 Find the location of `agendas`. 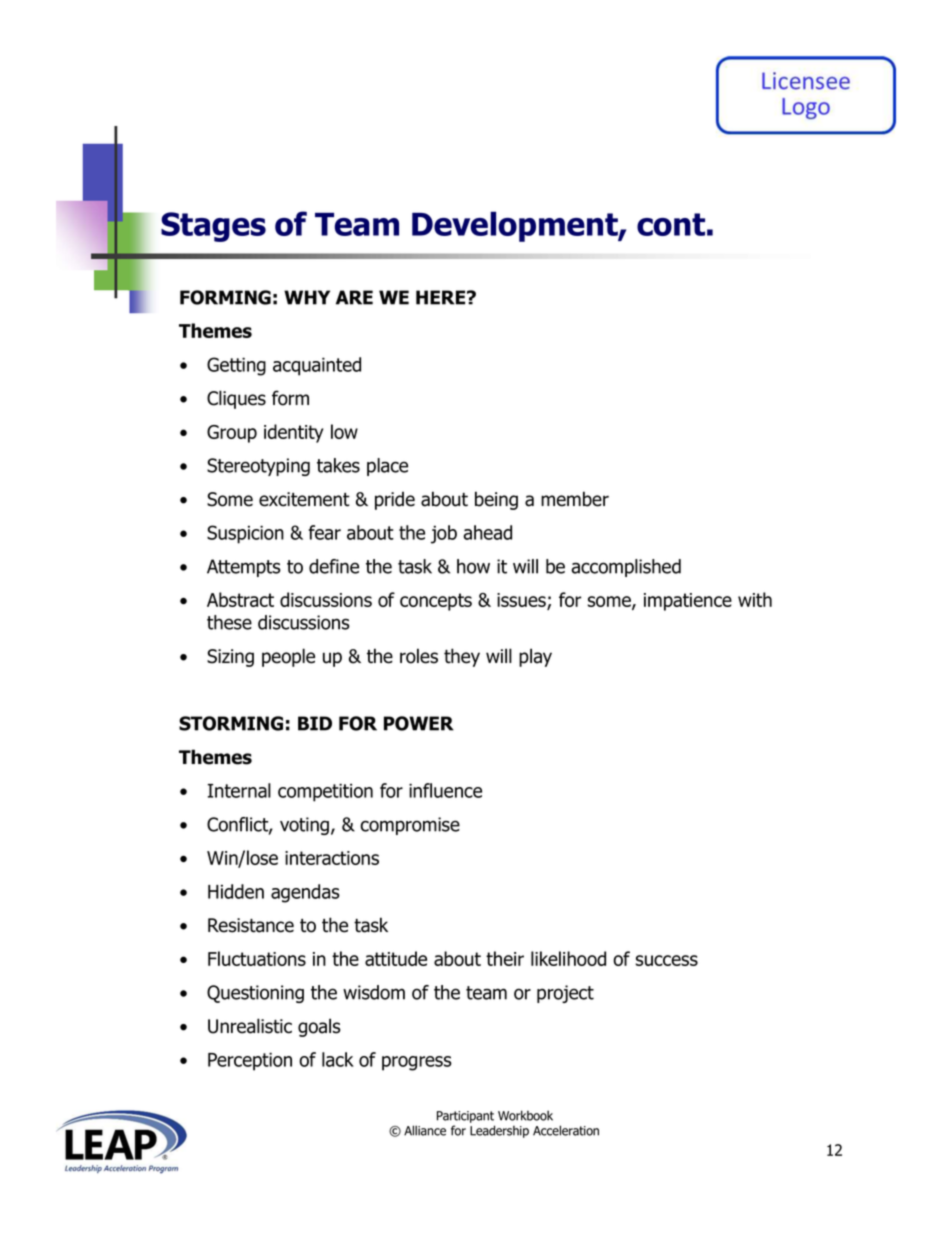

agendas is located at coordinates (305, 893).
